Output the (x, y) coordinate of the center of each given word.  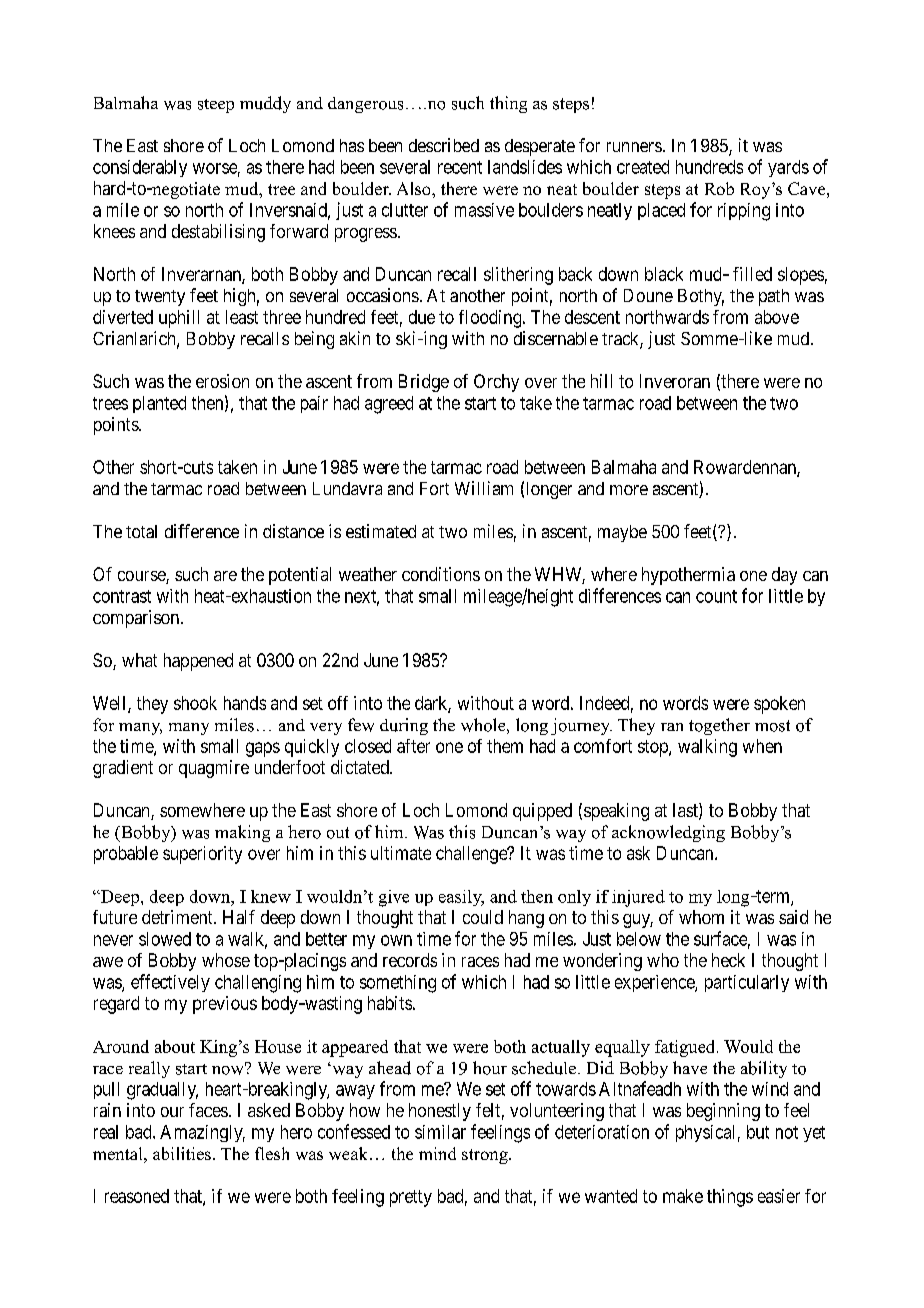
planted (159, 404)
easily (461, 898)
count (716, 596)
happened (198, 662)
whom (701, 917)
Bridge (424, 383)
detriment (178, 917)
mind (437, 1153)
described (444, 145)
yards (788, 168)
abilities (182, 1153)
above (777, 317)
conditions (441, 574)
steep (216, 106)
